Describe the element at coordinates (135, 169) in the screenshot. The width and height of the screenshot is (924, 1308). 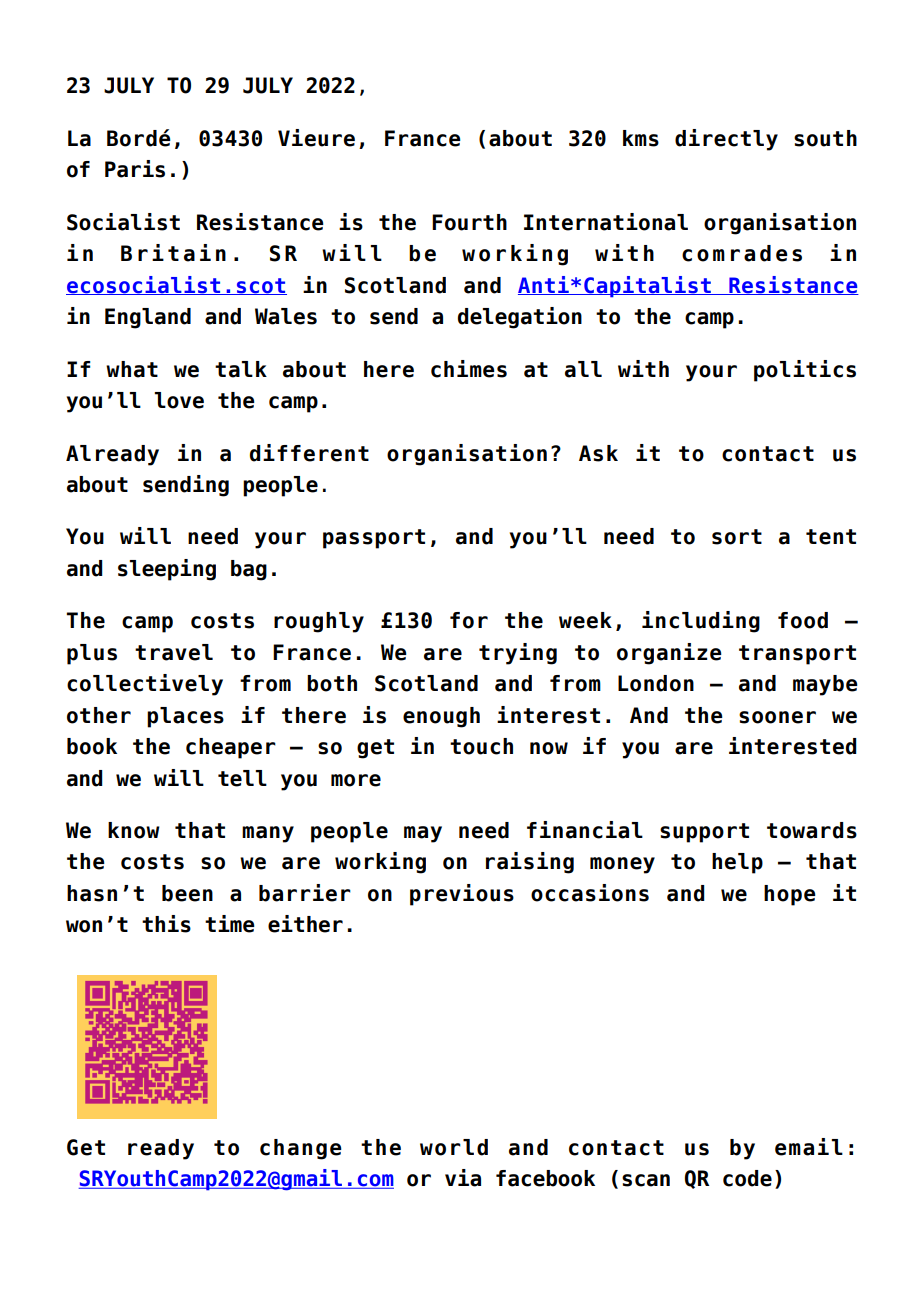
I see `Paris` at that location.
